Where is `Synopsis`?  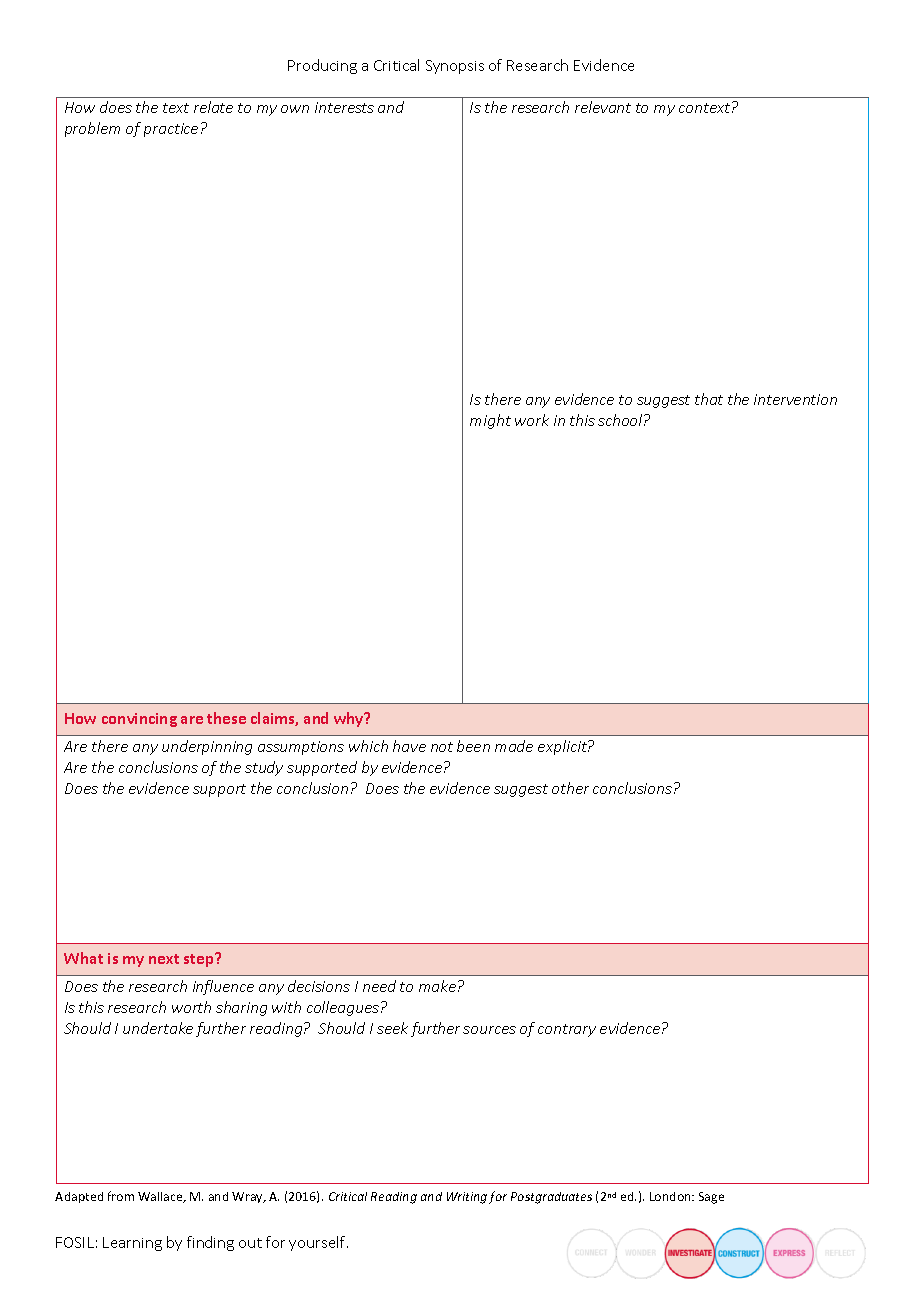 Synopsis is located at coordinates (455, 67).
